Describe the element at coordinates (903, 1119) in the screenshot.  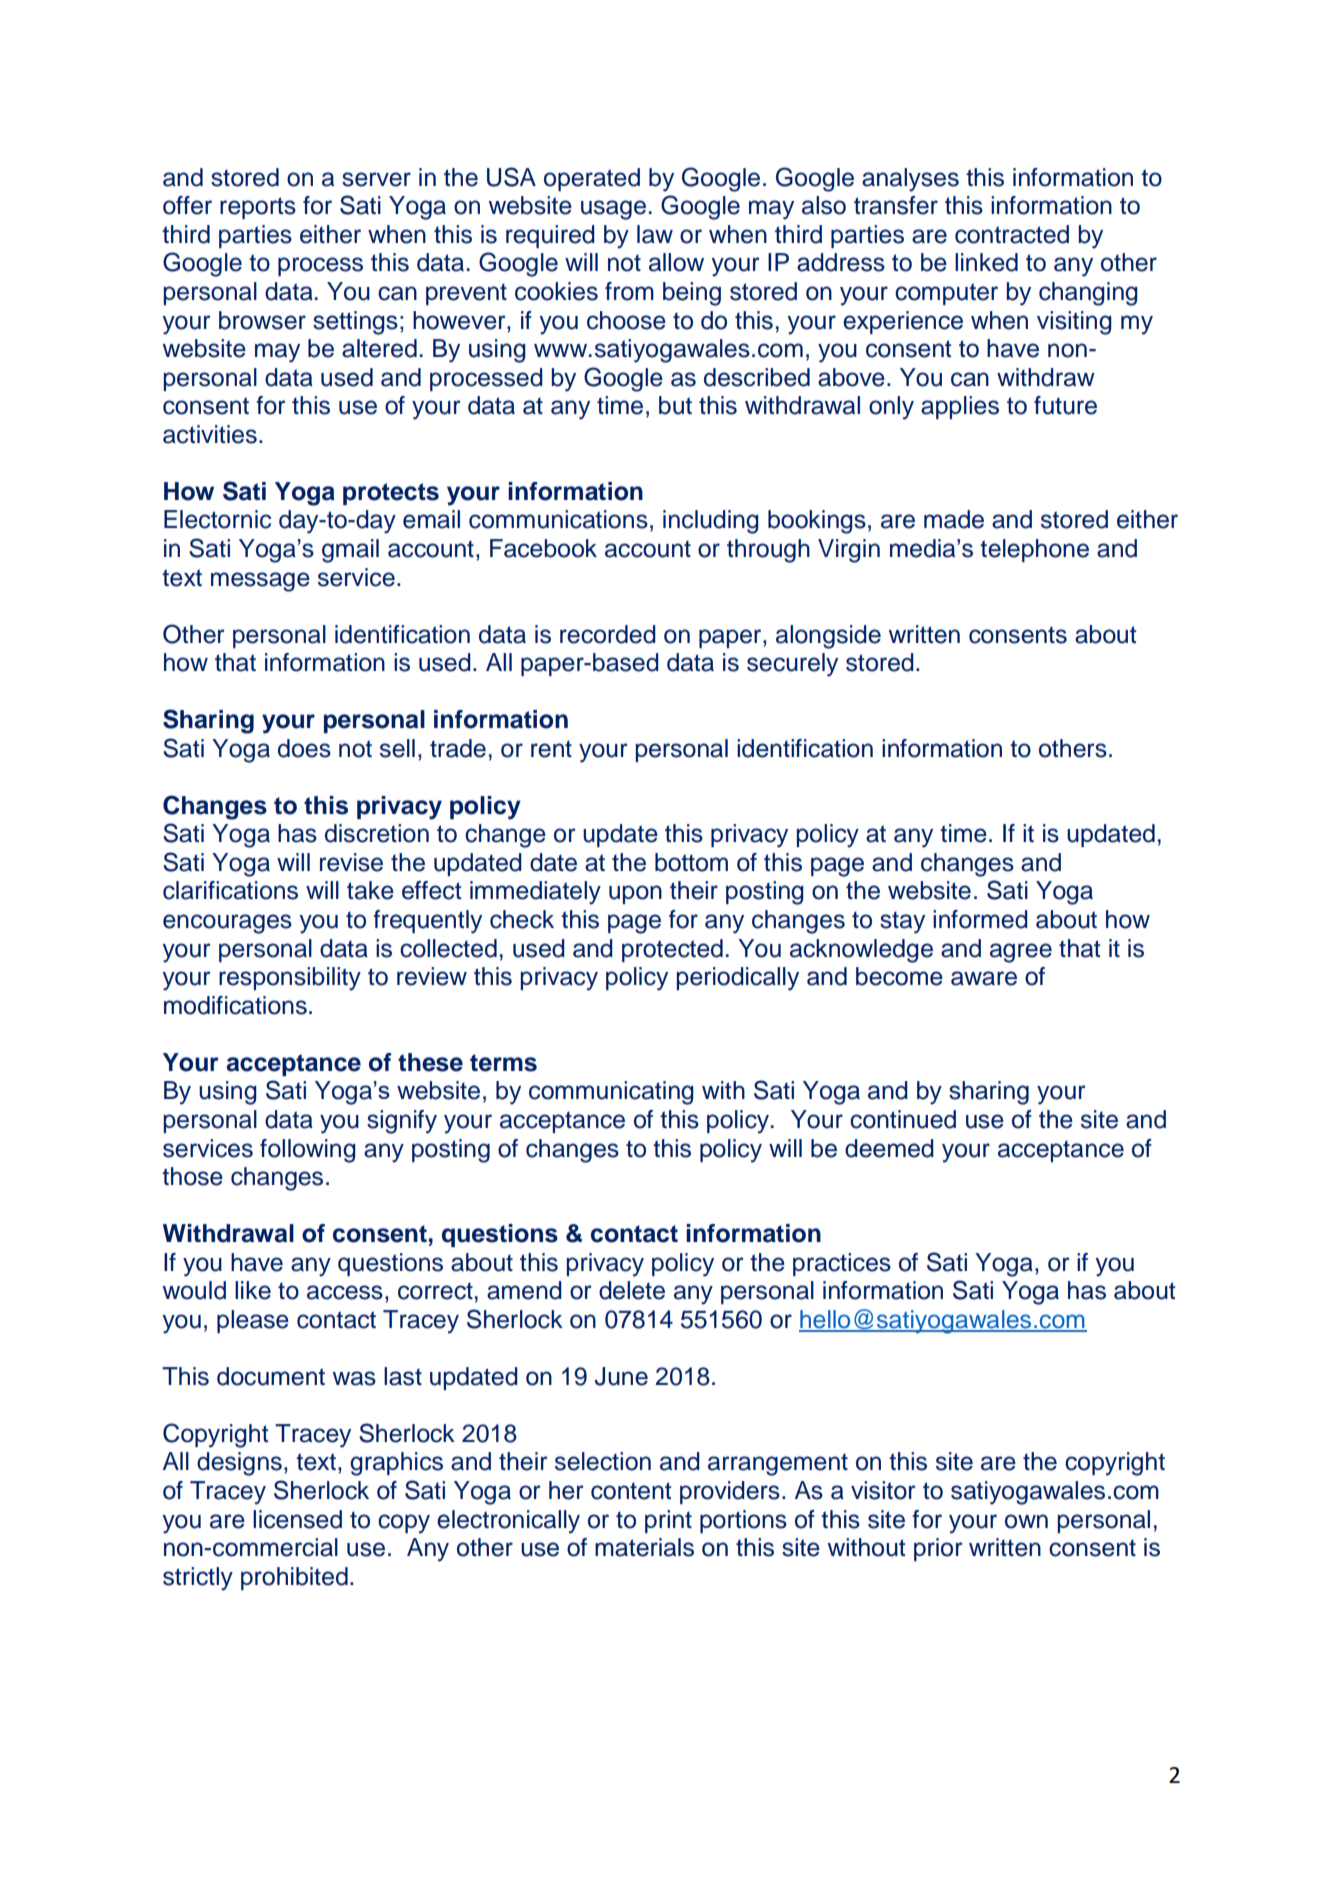
I see `continued` at that location.
